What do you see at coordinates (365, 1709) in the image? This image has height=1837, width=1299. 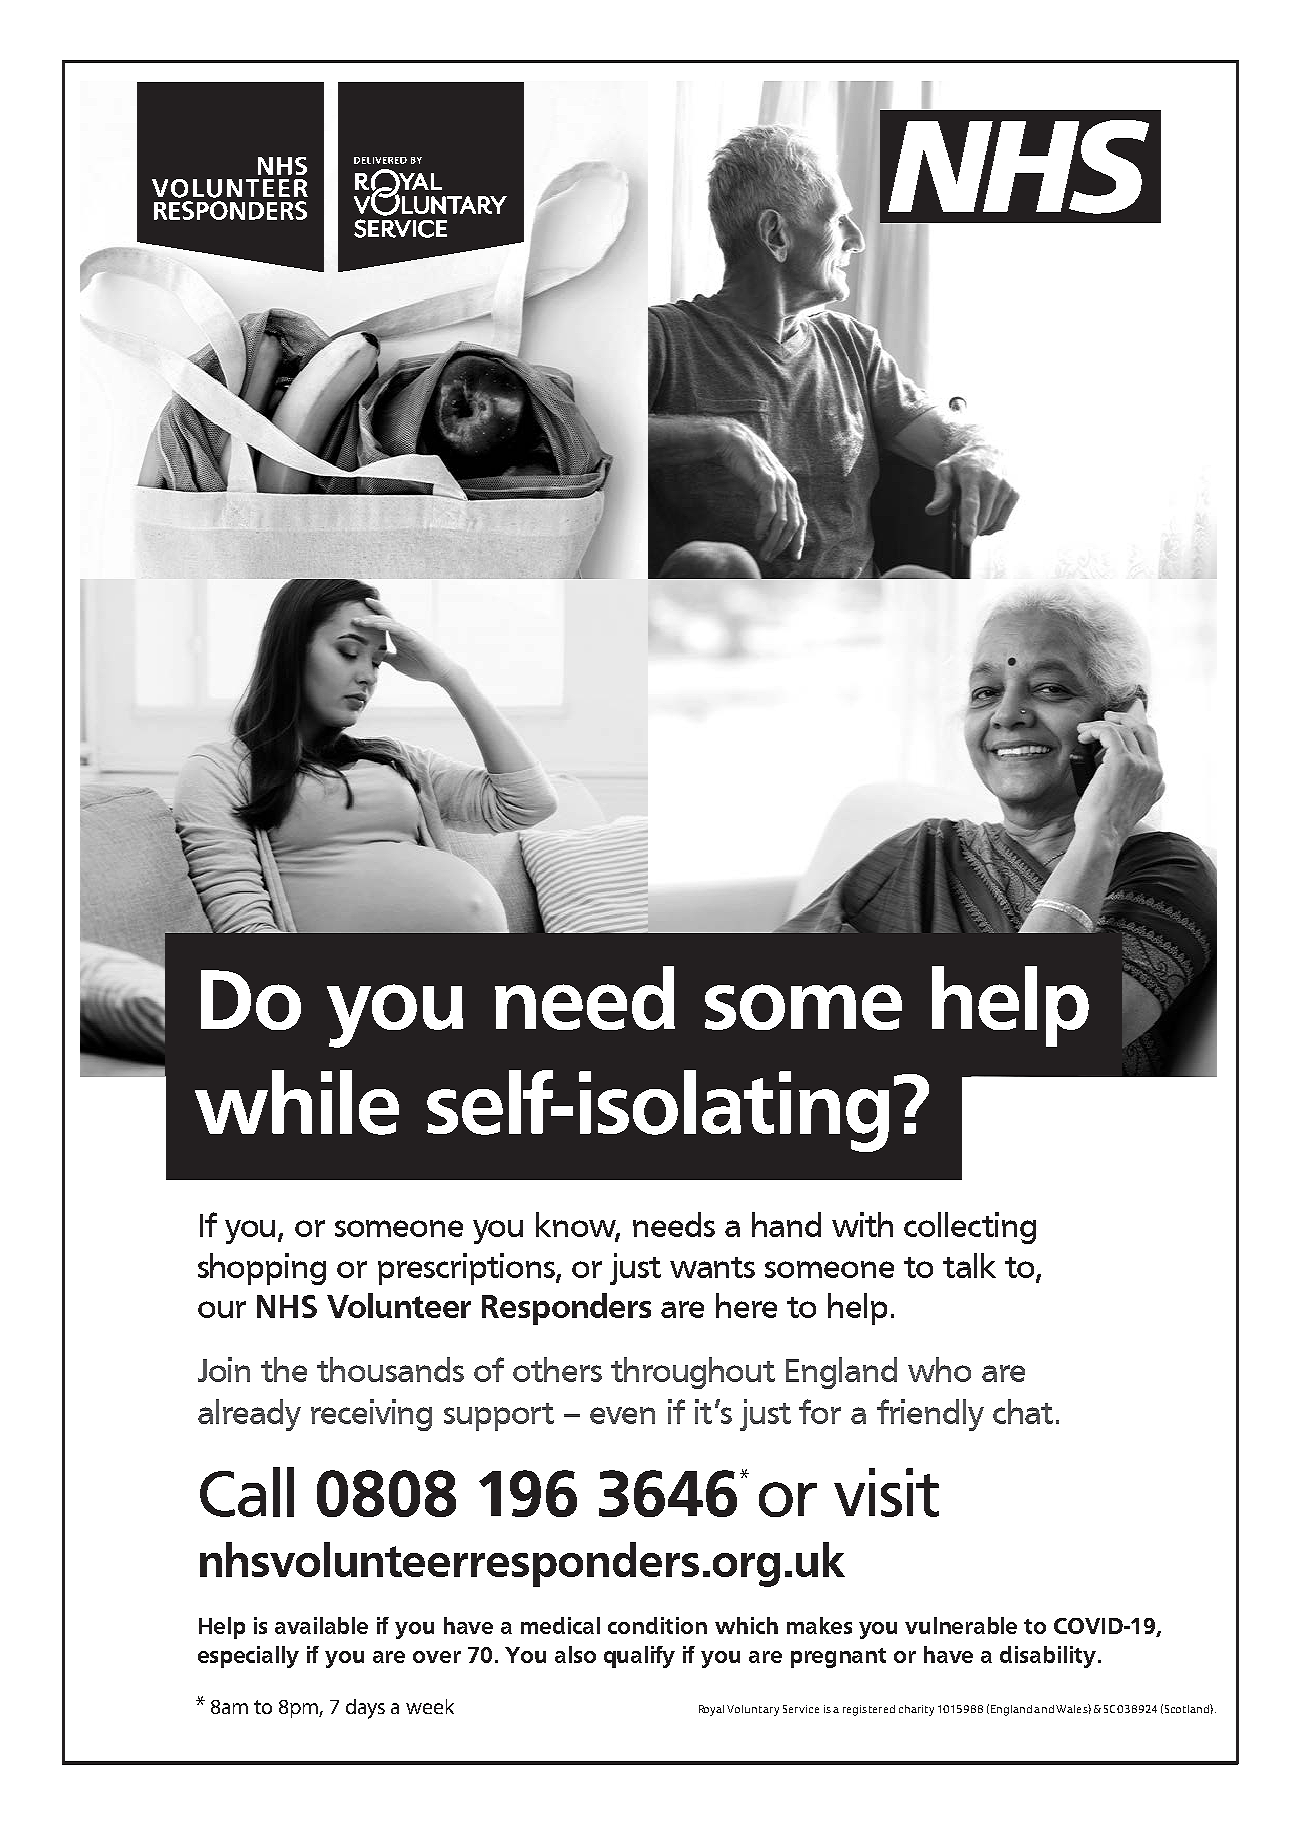 I see `days` at bounding box center [365, 1709].
